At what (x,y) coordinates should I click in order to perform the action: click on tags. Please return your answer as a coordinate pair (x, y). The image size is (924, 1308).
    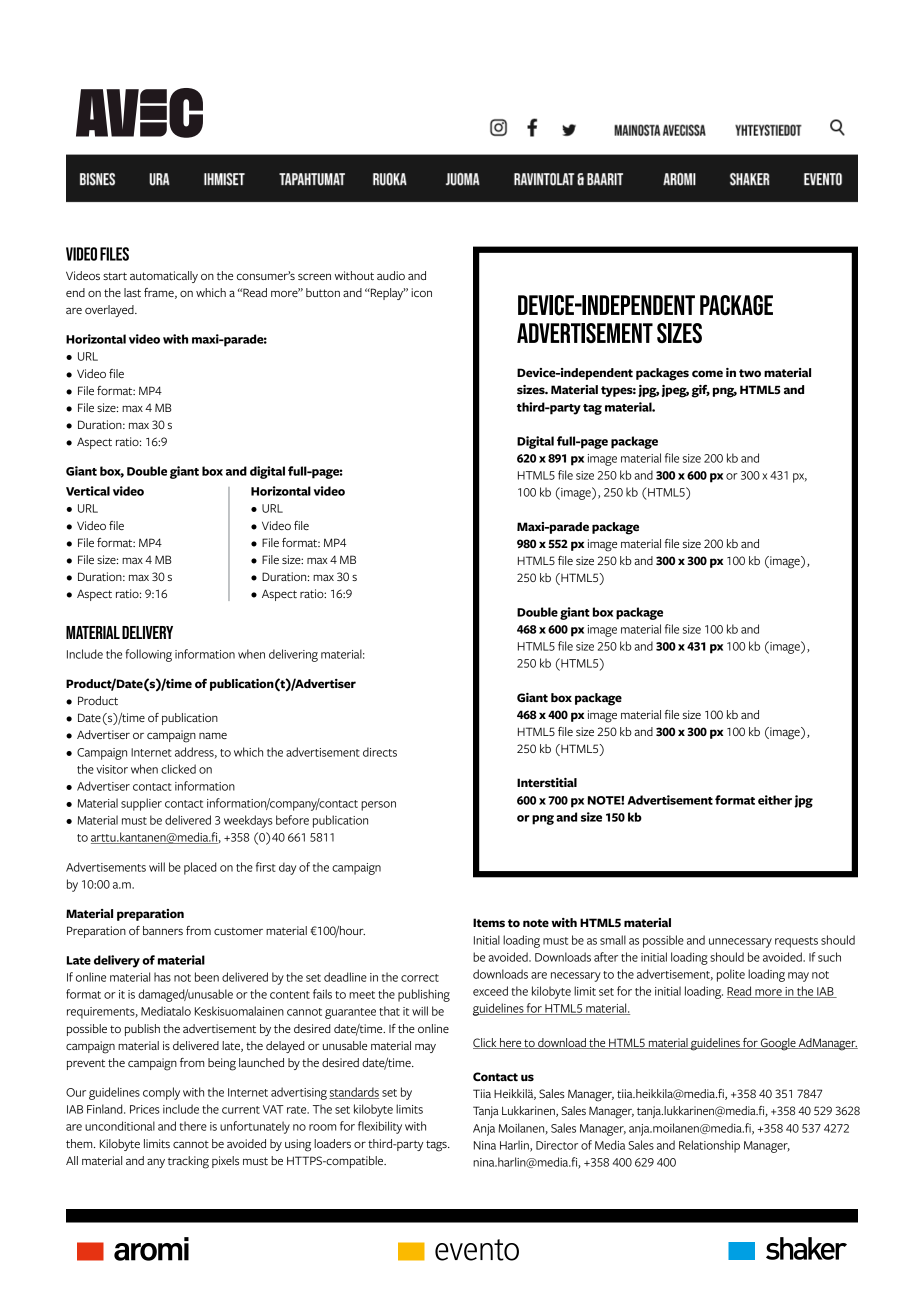
    Looking at the image, I should click on (437, 1146).
